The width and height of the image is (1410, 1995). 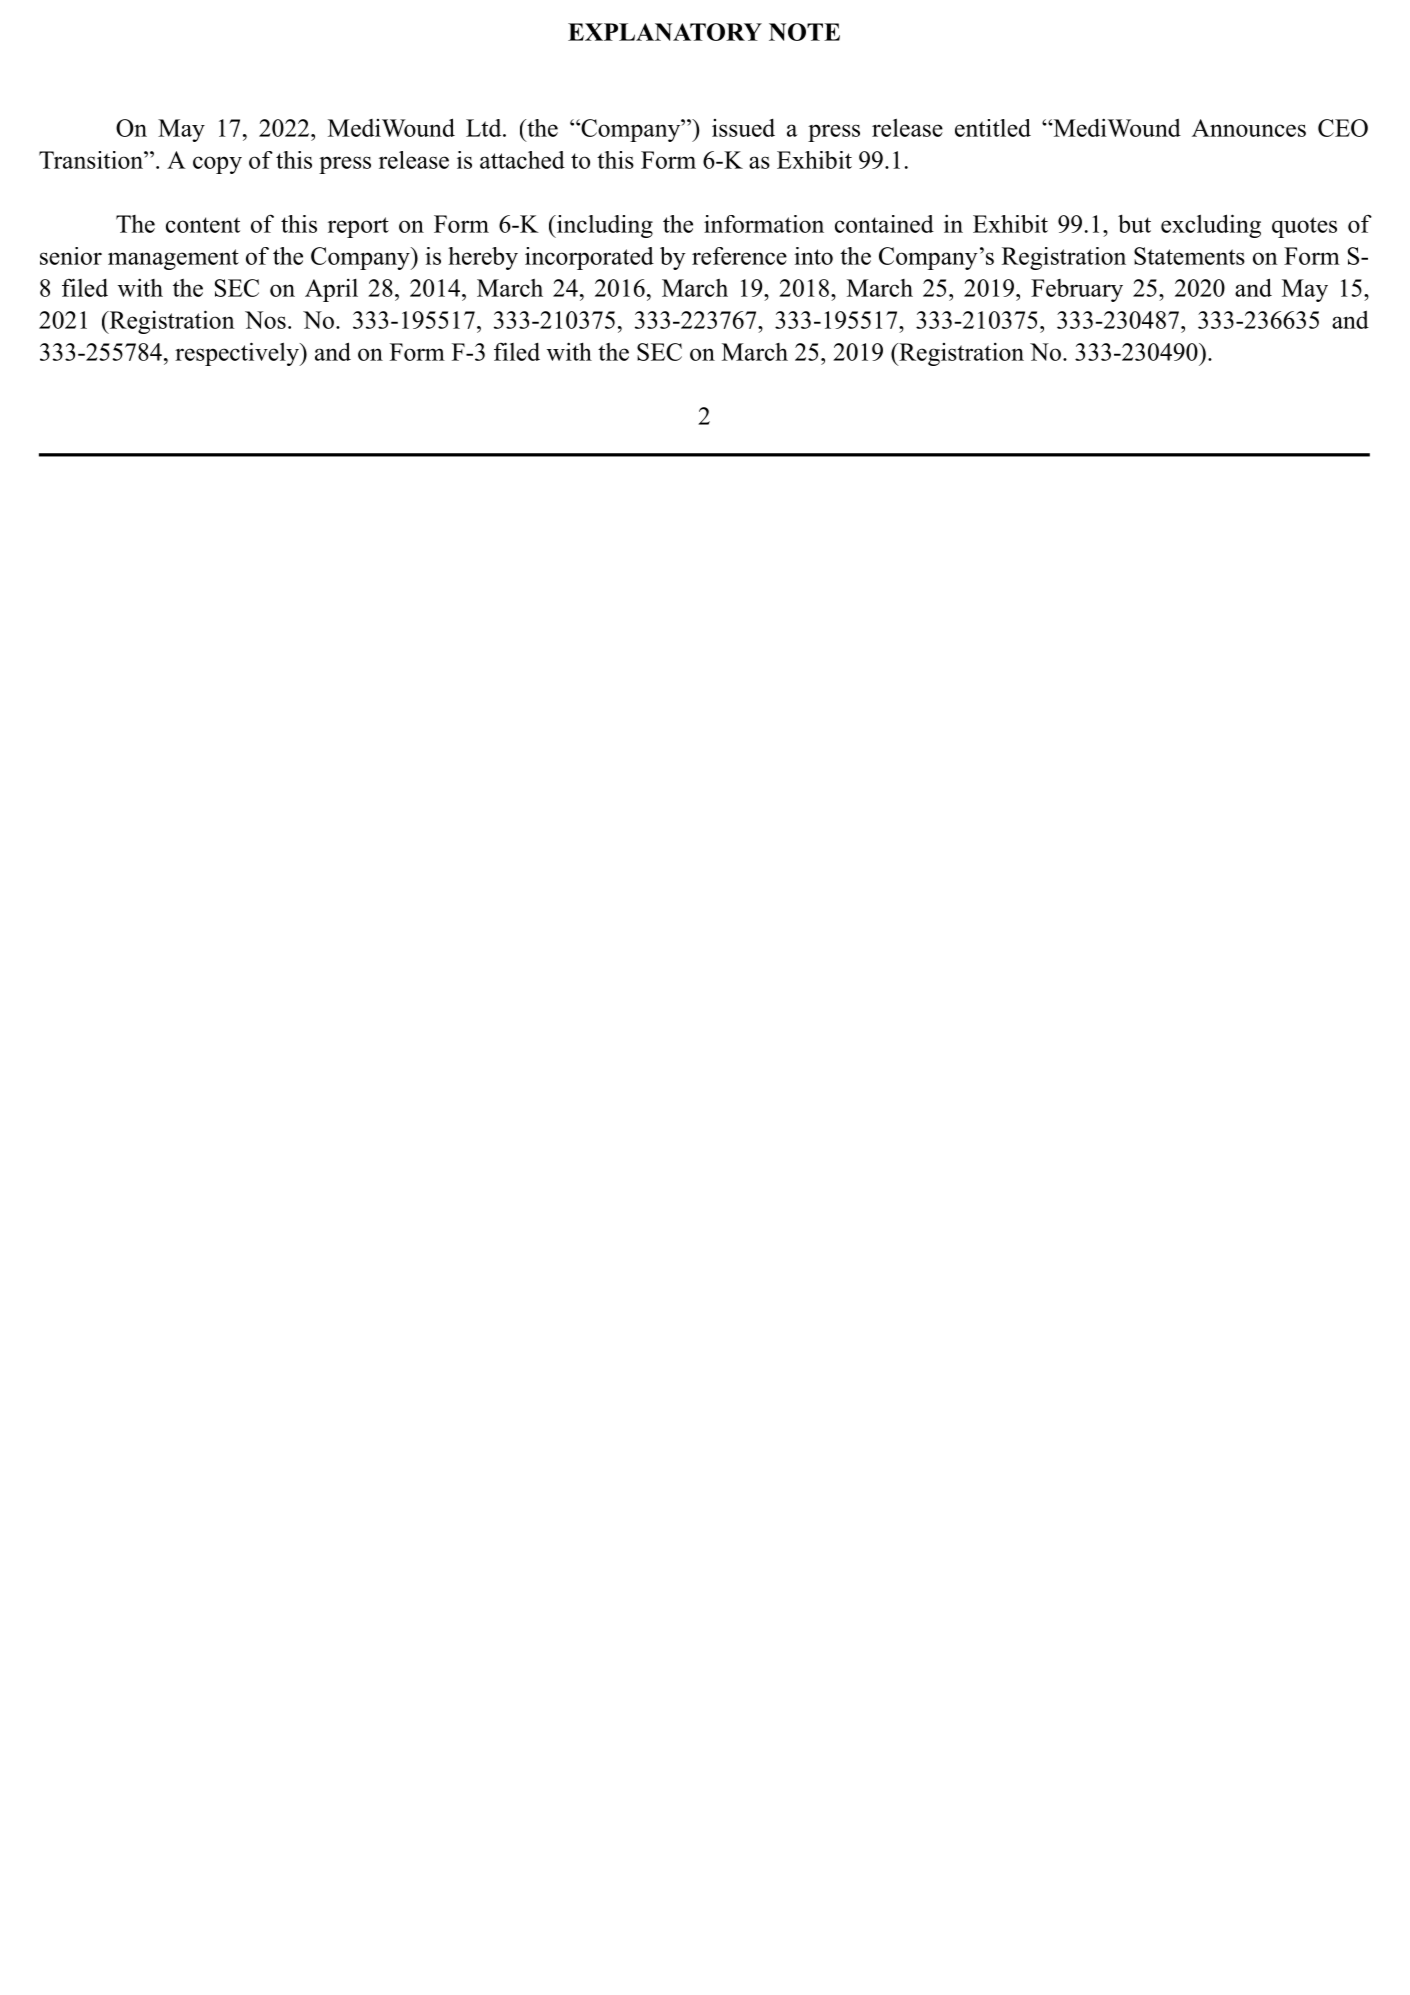 I want to click on reference, so click(x=739, y=256).
